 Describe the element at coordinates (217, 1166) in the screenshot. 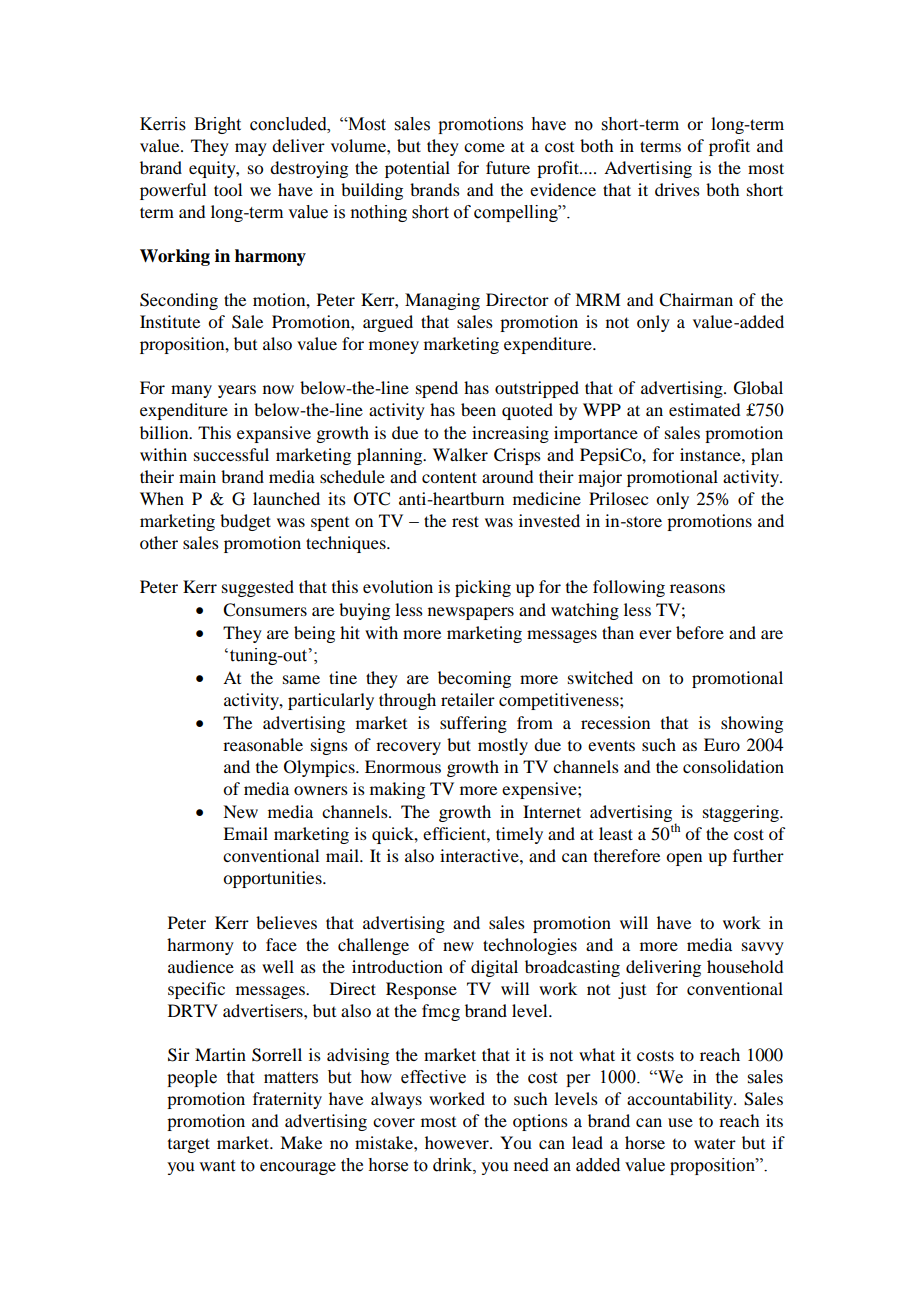

I see `want` at that location.
